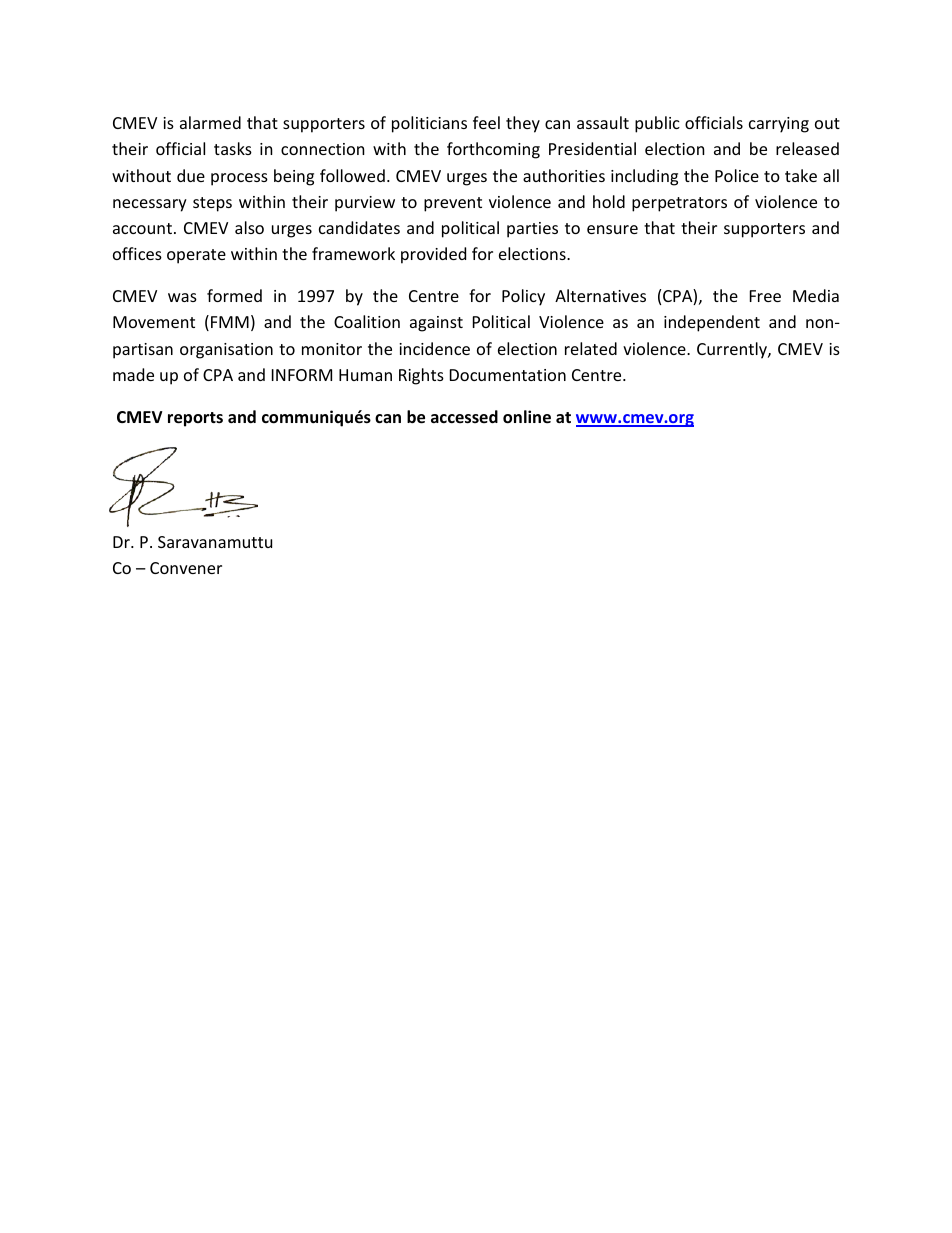 The height and width of the page is (1233, 952). Describe the element at coordinates (779, 125) in the page. I see `carrying` at that location.
